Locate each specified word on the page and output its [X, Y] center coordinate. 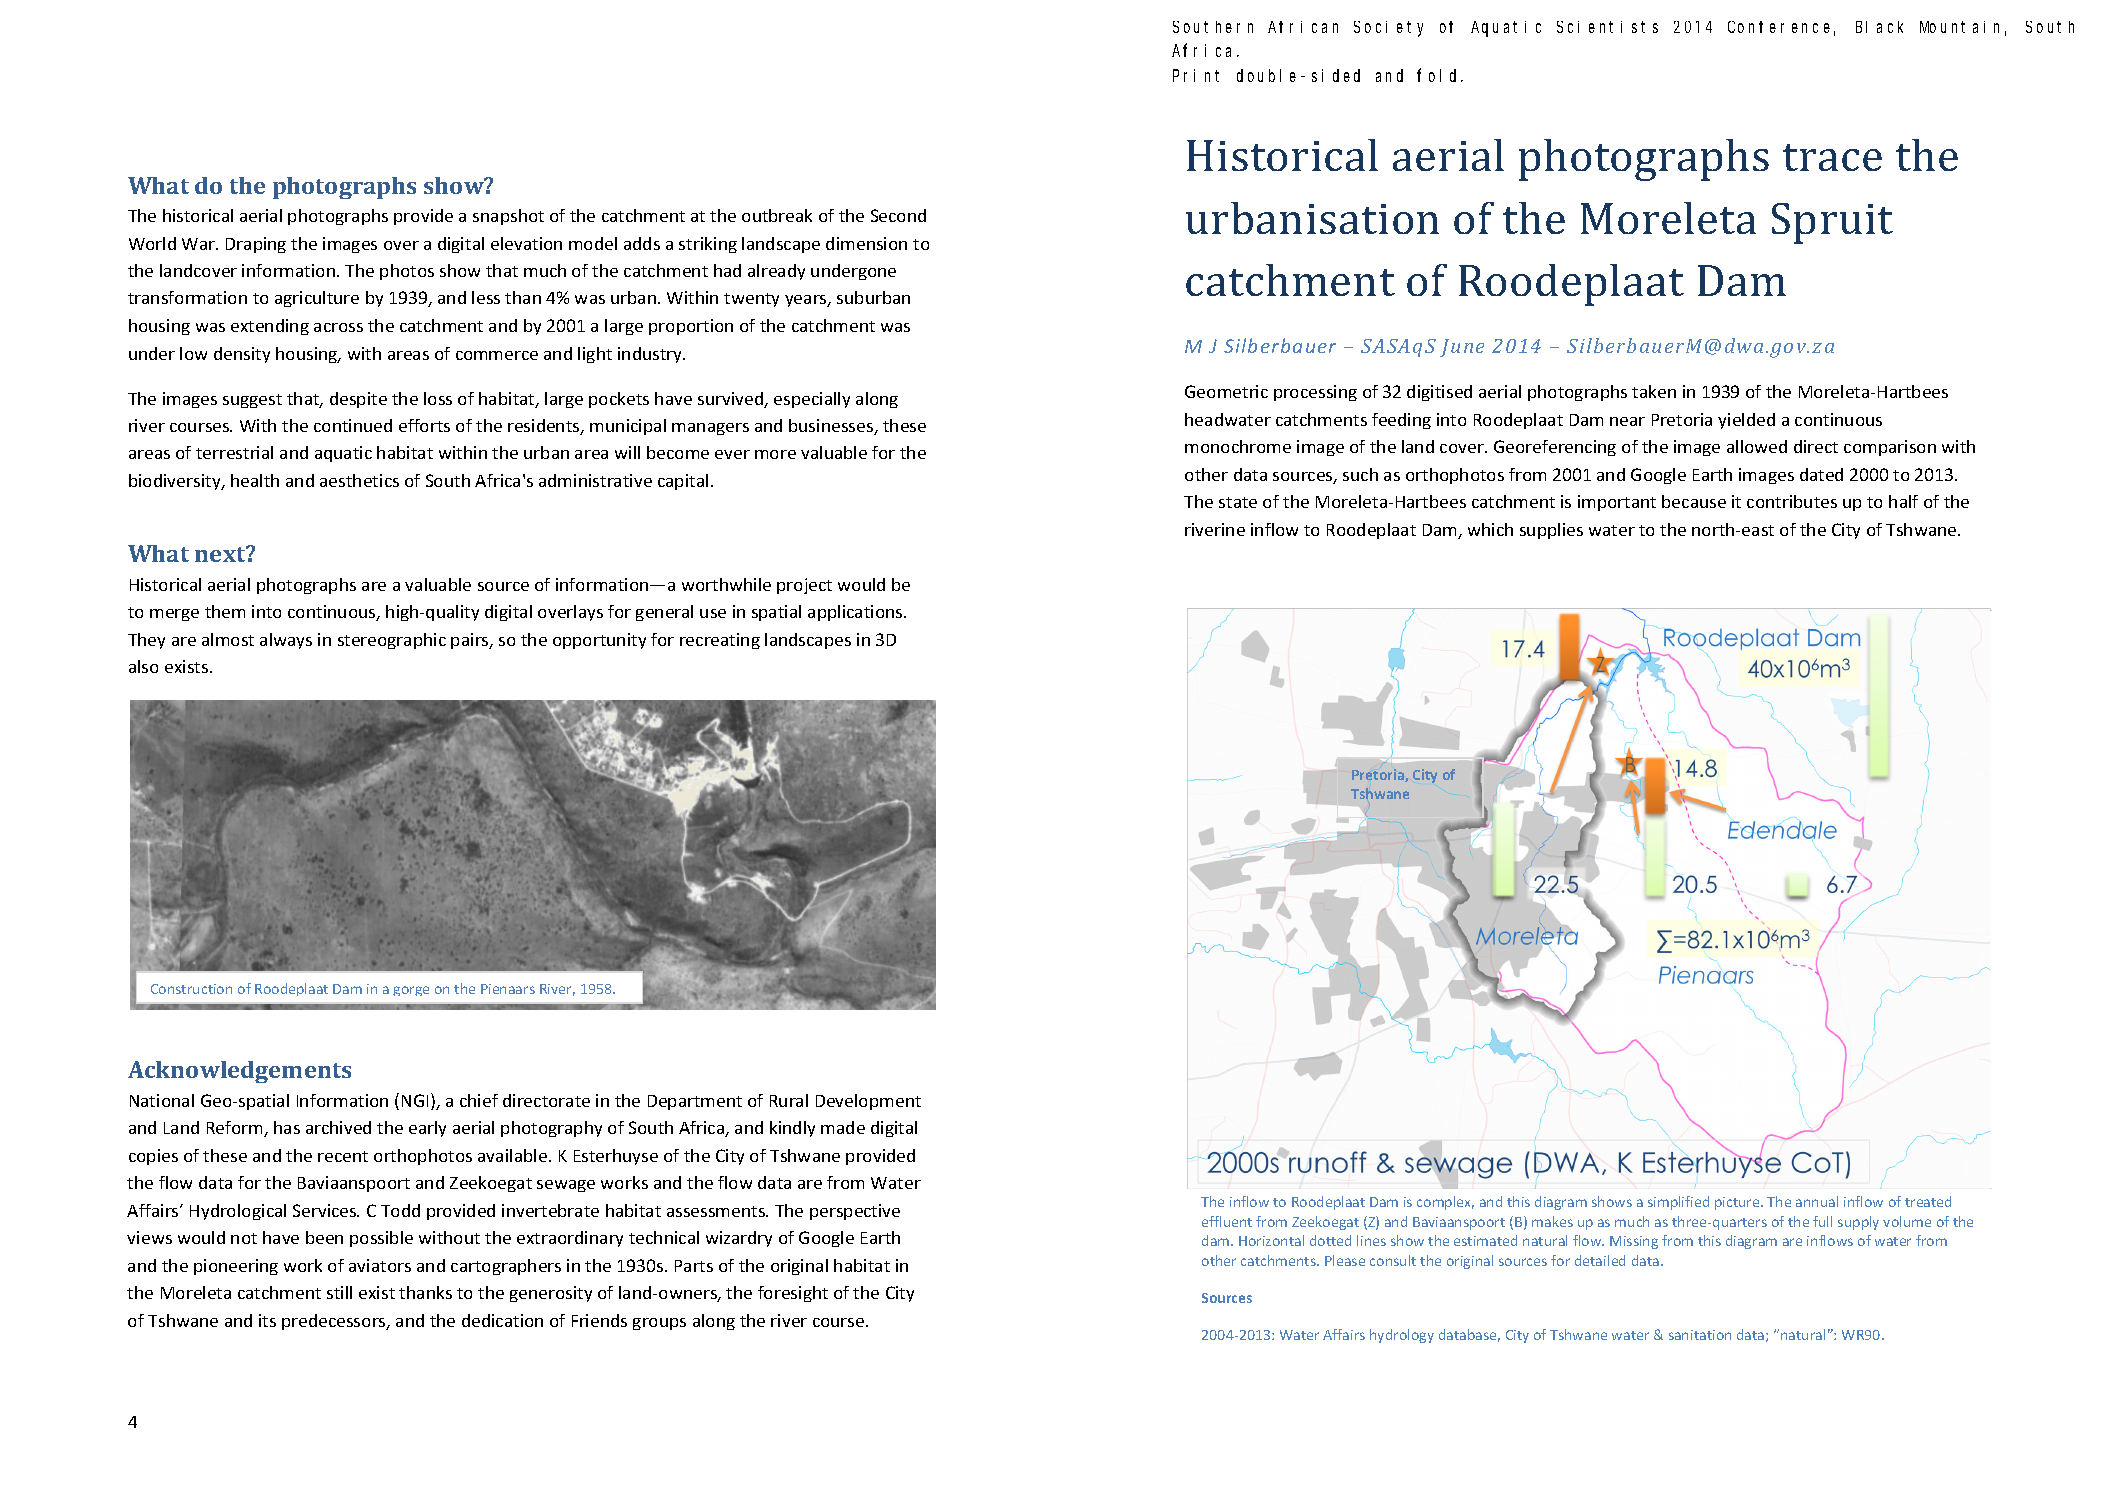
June [1462, 348]
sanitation [1700, 1335]
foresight [793, 1294]
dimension [866, 243]
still [339, 1292]
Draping [256, 245]
